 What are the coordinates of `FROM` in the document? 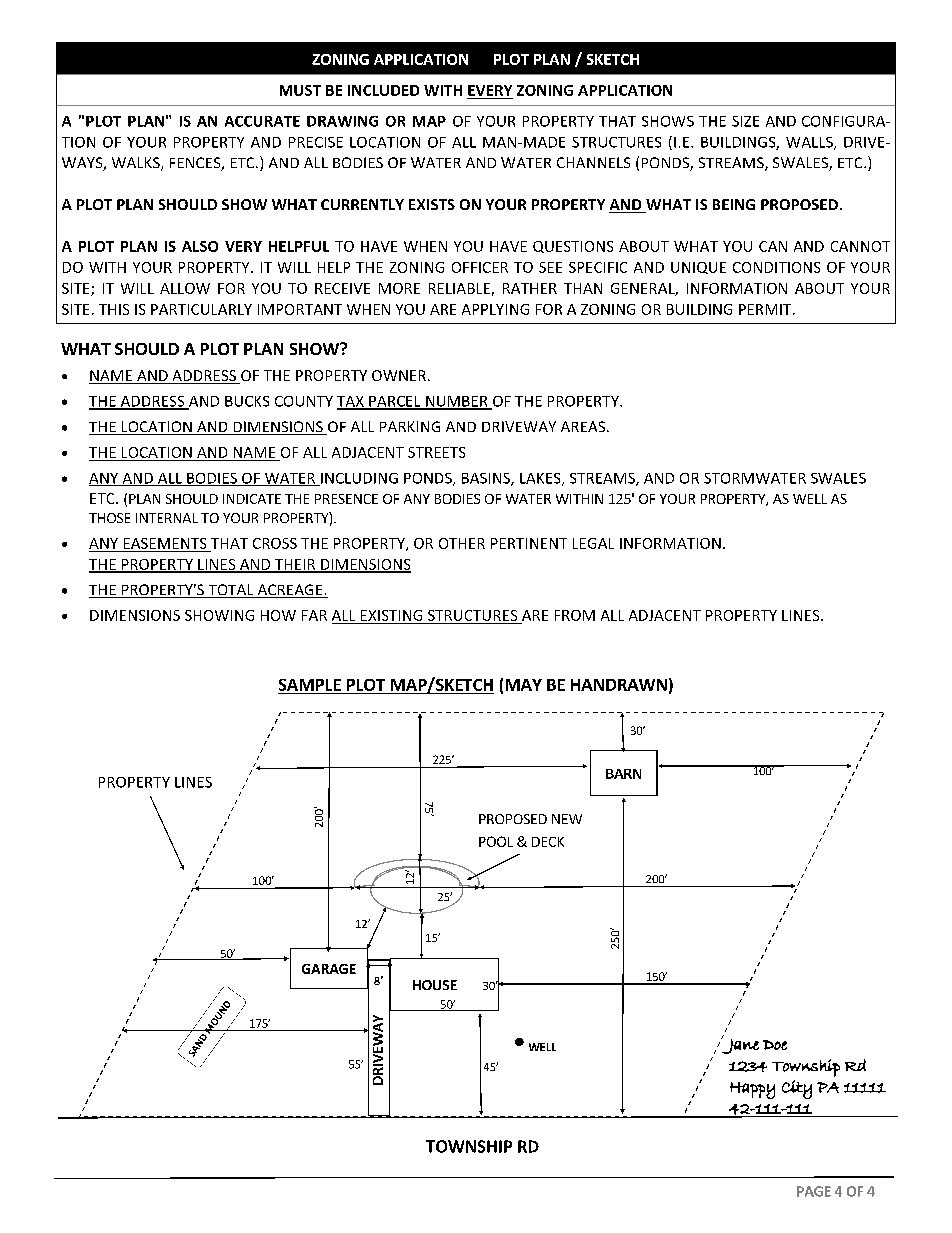 It's located at (575, 615).
